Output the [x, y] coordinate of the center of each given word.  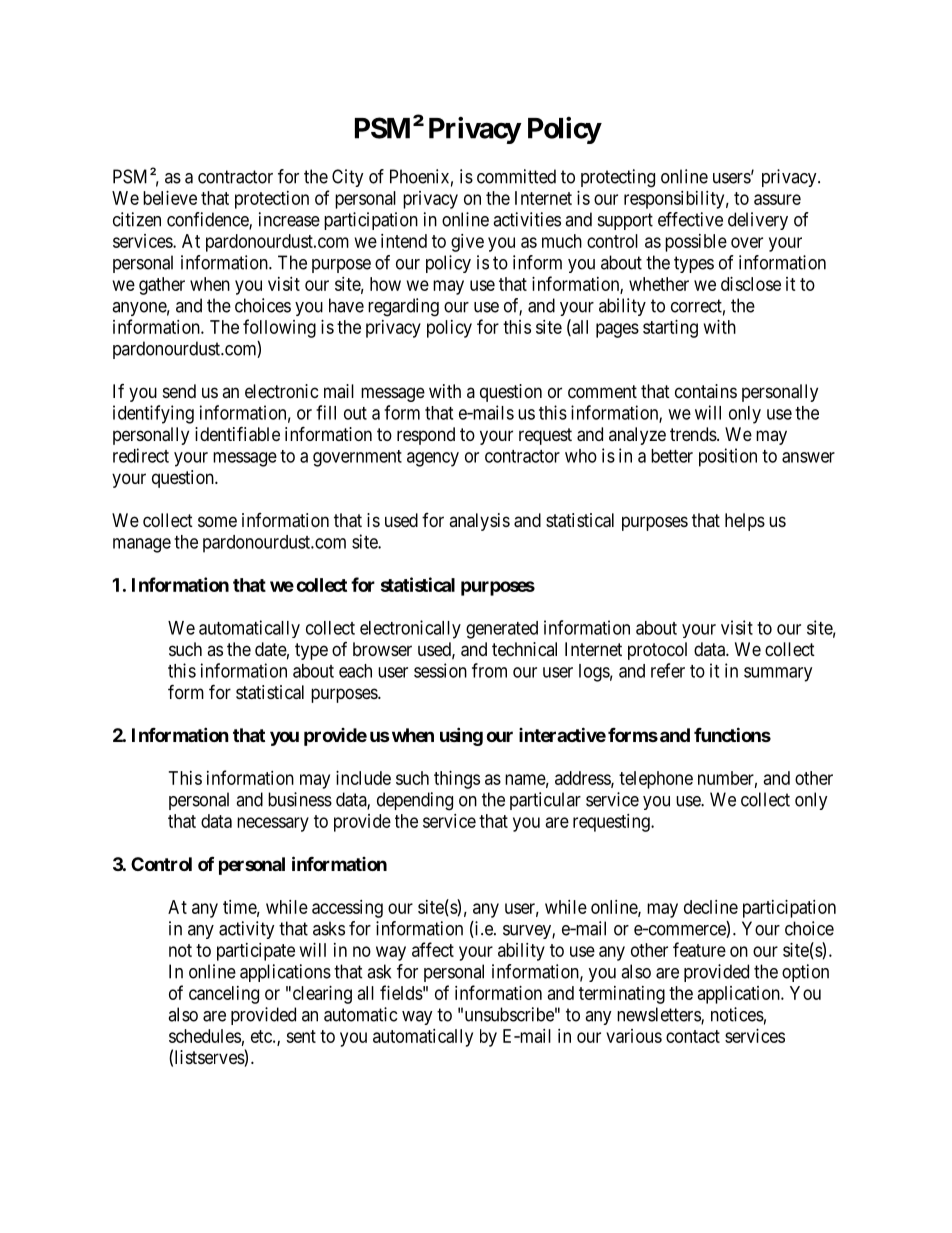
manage [142, 545]
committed [516, 176]
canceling [224, 995]
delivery [758, 221]
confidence [208, 220]
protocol [657, 651]
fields [401, 992]
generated [502, 630]
